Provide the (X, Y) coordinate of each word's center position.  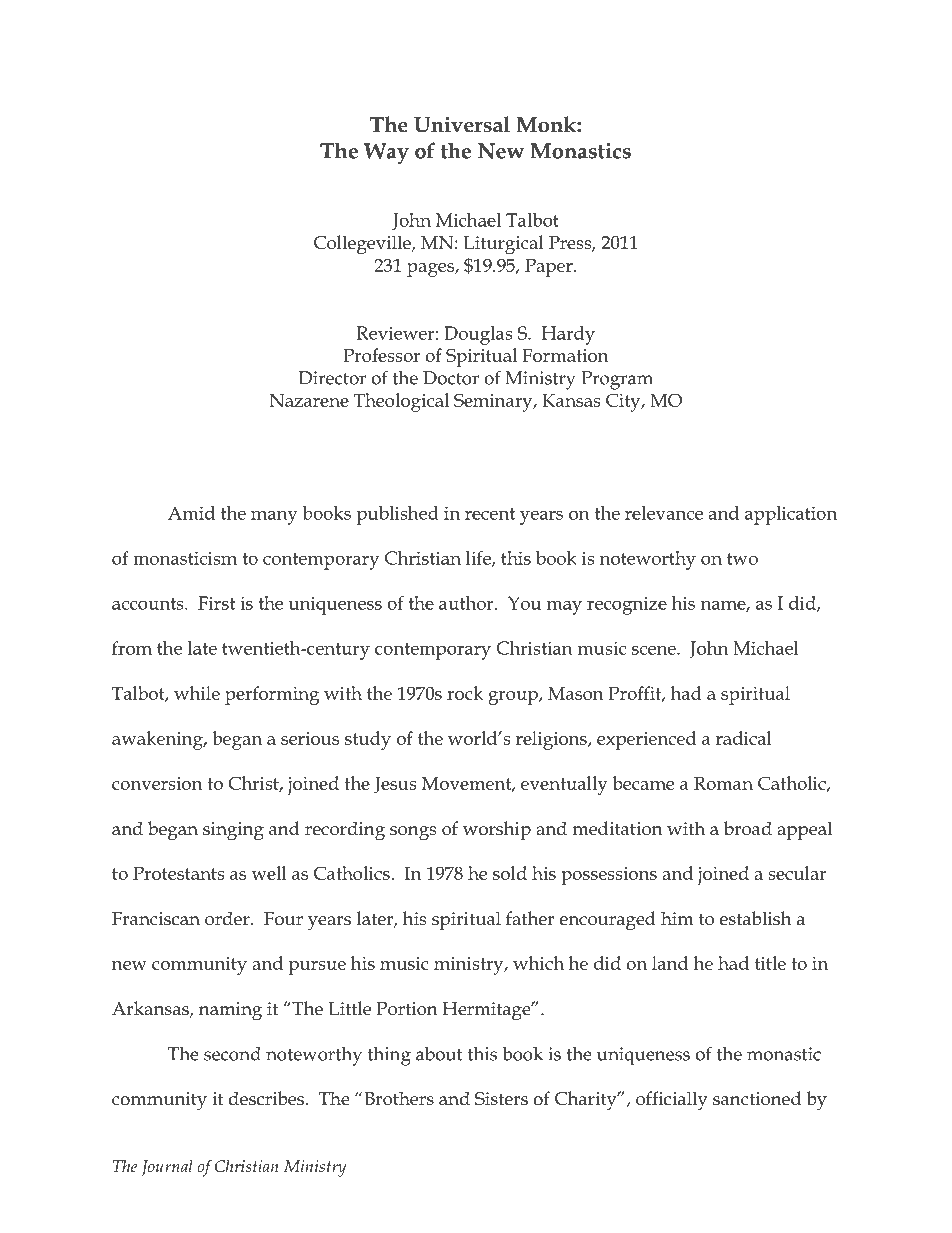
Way (386, 153)
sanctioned (757, 1098)
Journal (167, 1168)
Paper (550, 268)
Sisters (501, 1099)
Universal (462, 124)
